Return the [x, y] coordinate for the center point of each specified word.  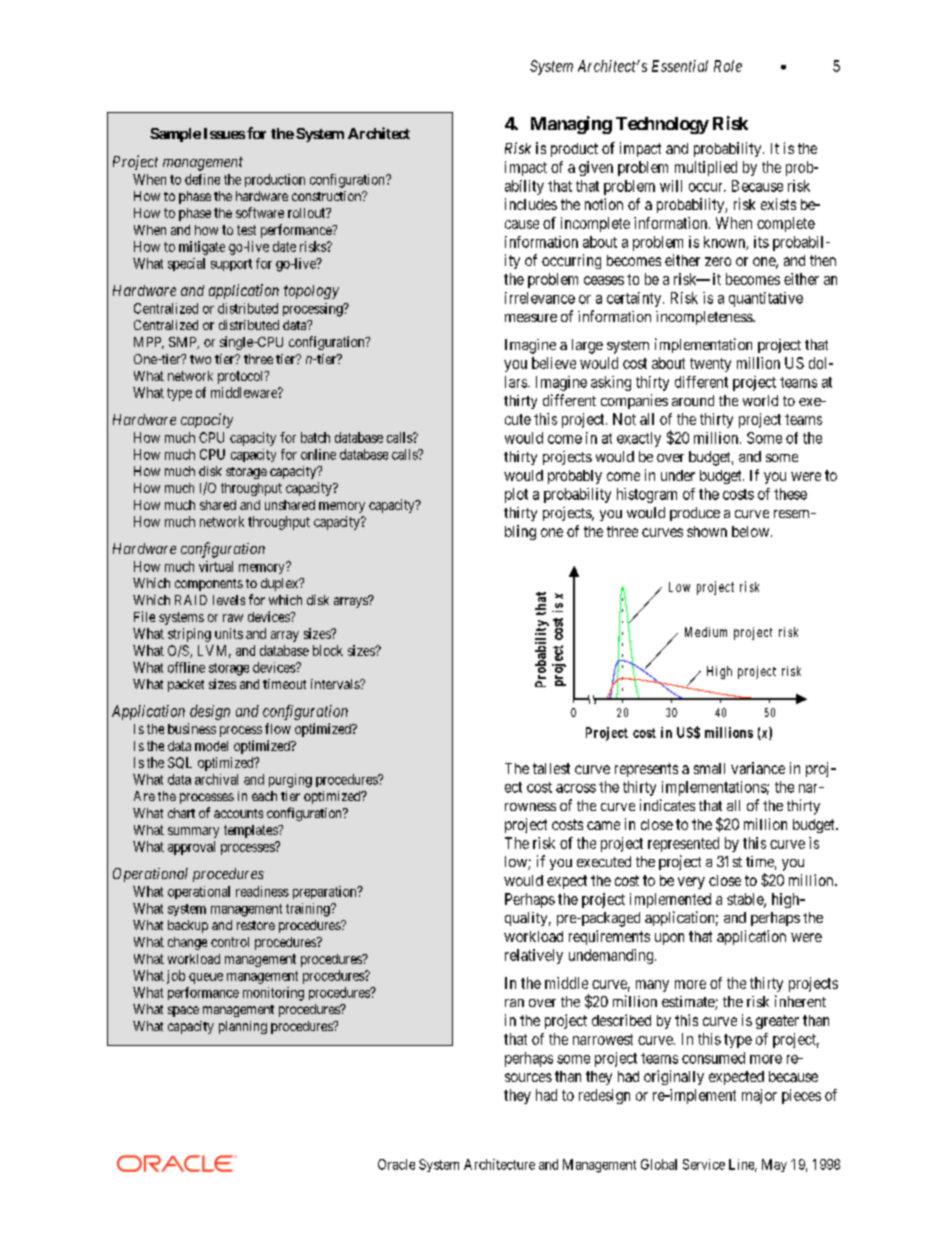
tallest [551, 768]
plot [516, 495]
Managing [571, 125]
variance [758, 768]
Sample [175, 135]
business [192, 728]
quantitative [766, 299]
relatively [534, 956]
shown [707, 531]
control [230, 942]
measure [531, 318]
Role [728, 66]
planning [243, 1027]
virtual [216, 566]
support [231, 265]
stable [746, 900]
